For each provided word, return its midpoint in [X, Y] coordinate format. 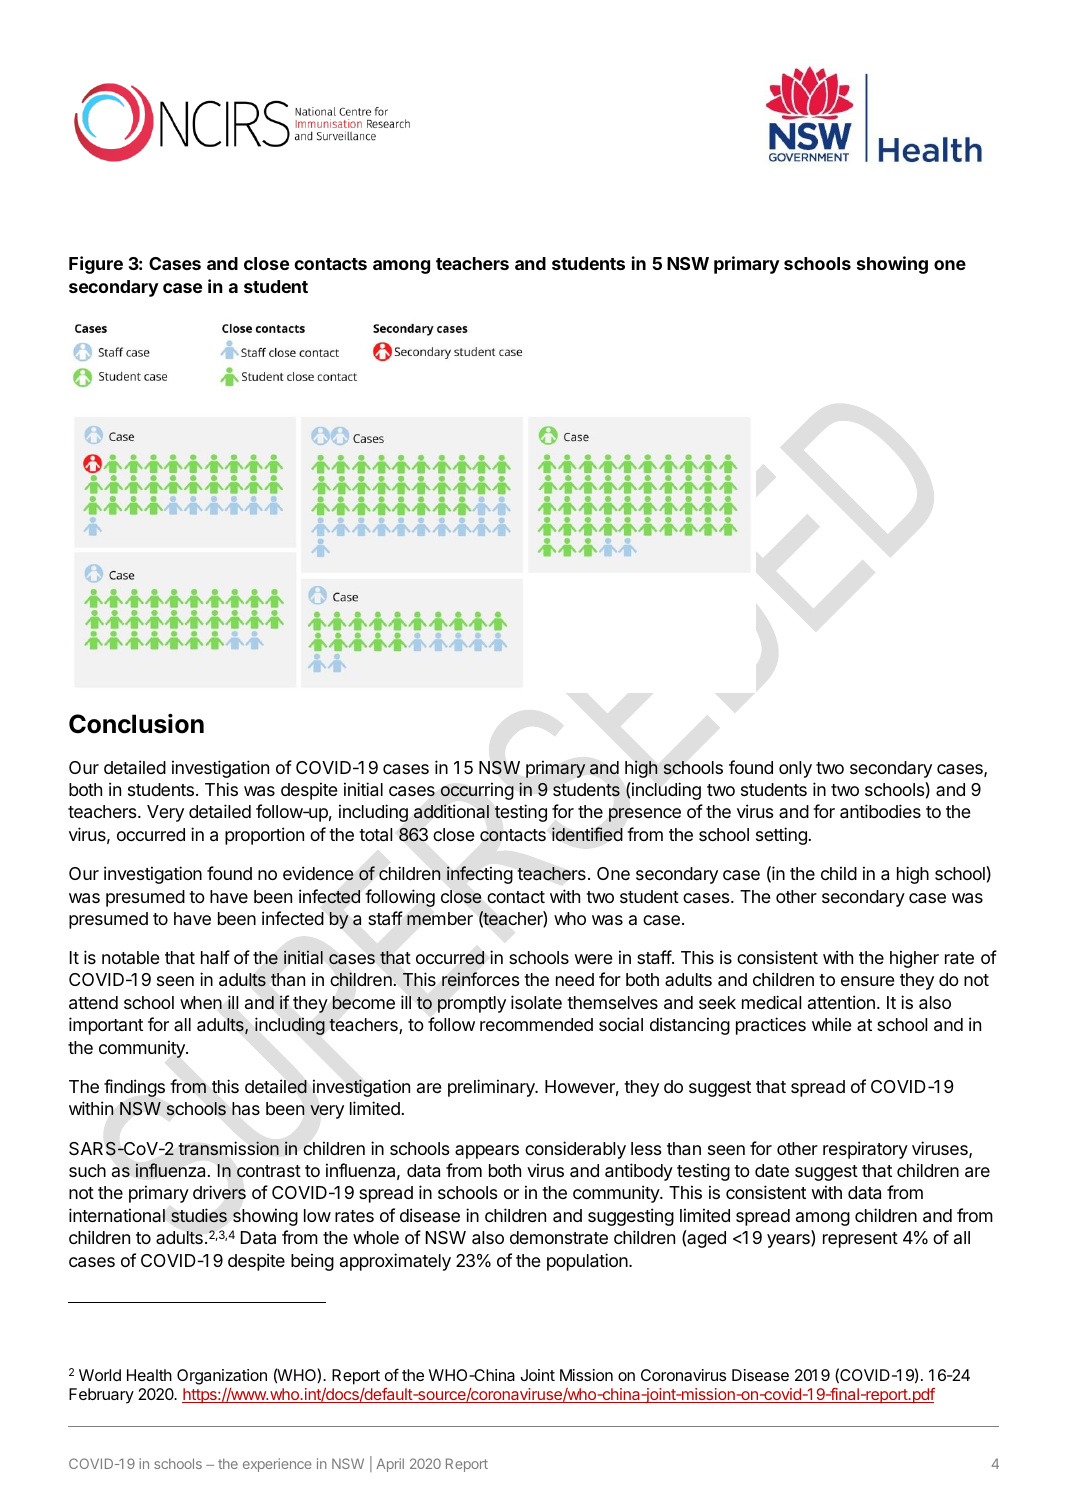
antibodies [880, 811]
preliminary [492, 1088]
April [390, 1465]
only [795, 769]
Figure [96, 265]
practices [771, 1026]
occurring [477, 791]
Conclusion [136, 723]
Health [149, 1375]
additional [451, 811]
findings [134, 1088]
